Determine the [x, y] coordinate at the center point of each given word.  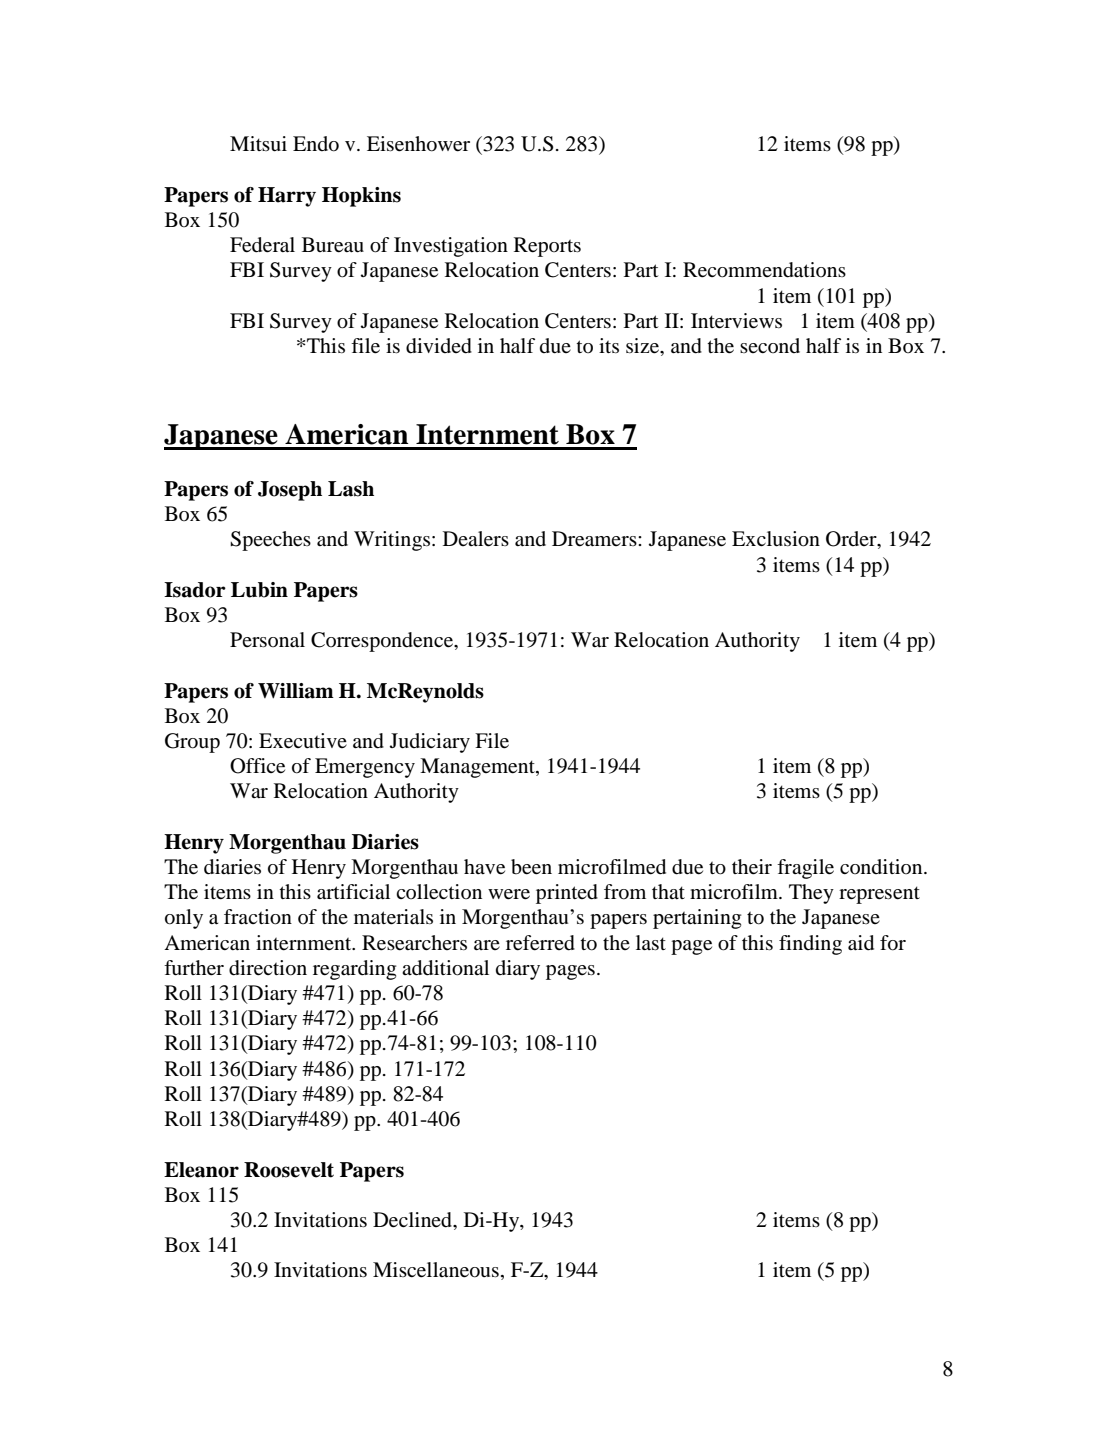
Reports [547, 247]
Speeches [270, 541]
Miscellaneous [436, 1270]
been [531, 867]
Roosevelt [289, 1170]
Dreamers [595, 539]
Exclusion [776, 539]
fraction [258, 917]
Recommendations [764, 270]
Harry [287, 197]
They [811, 894]
